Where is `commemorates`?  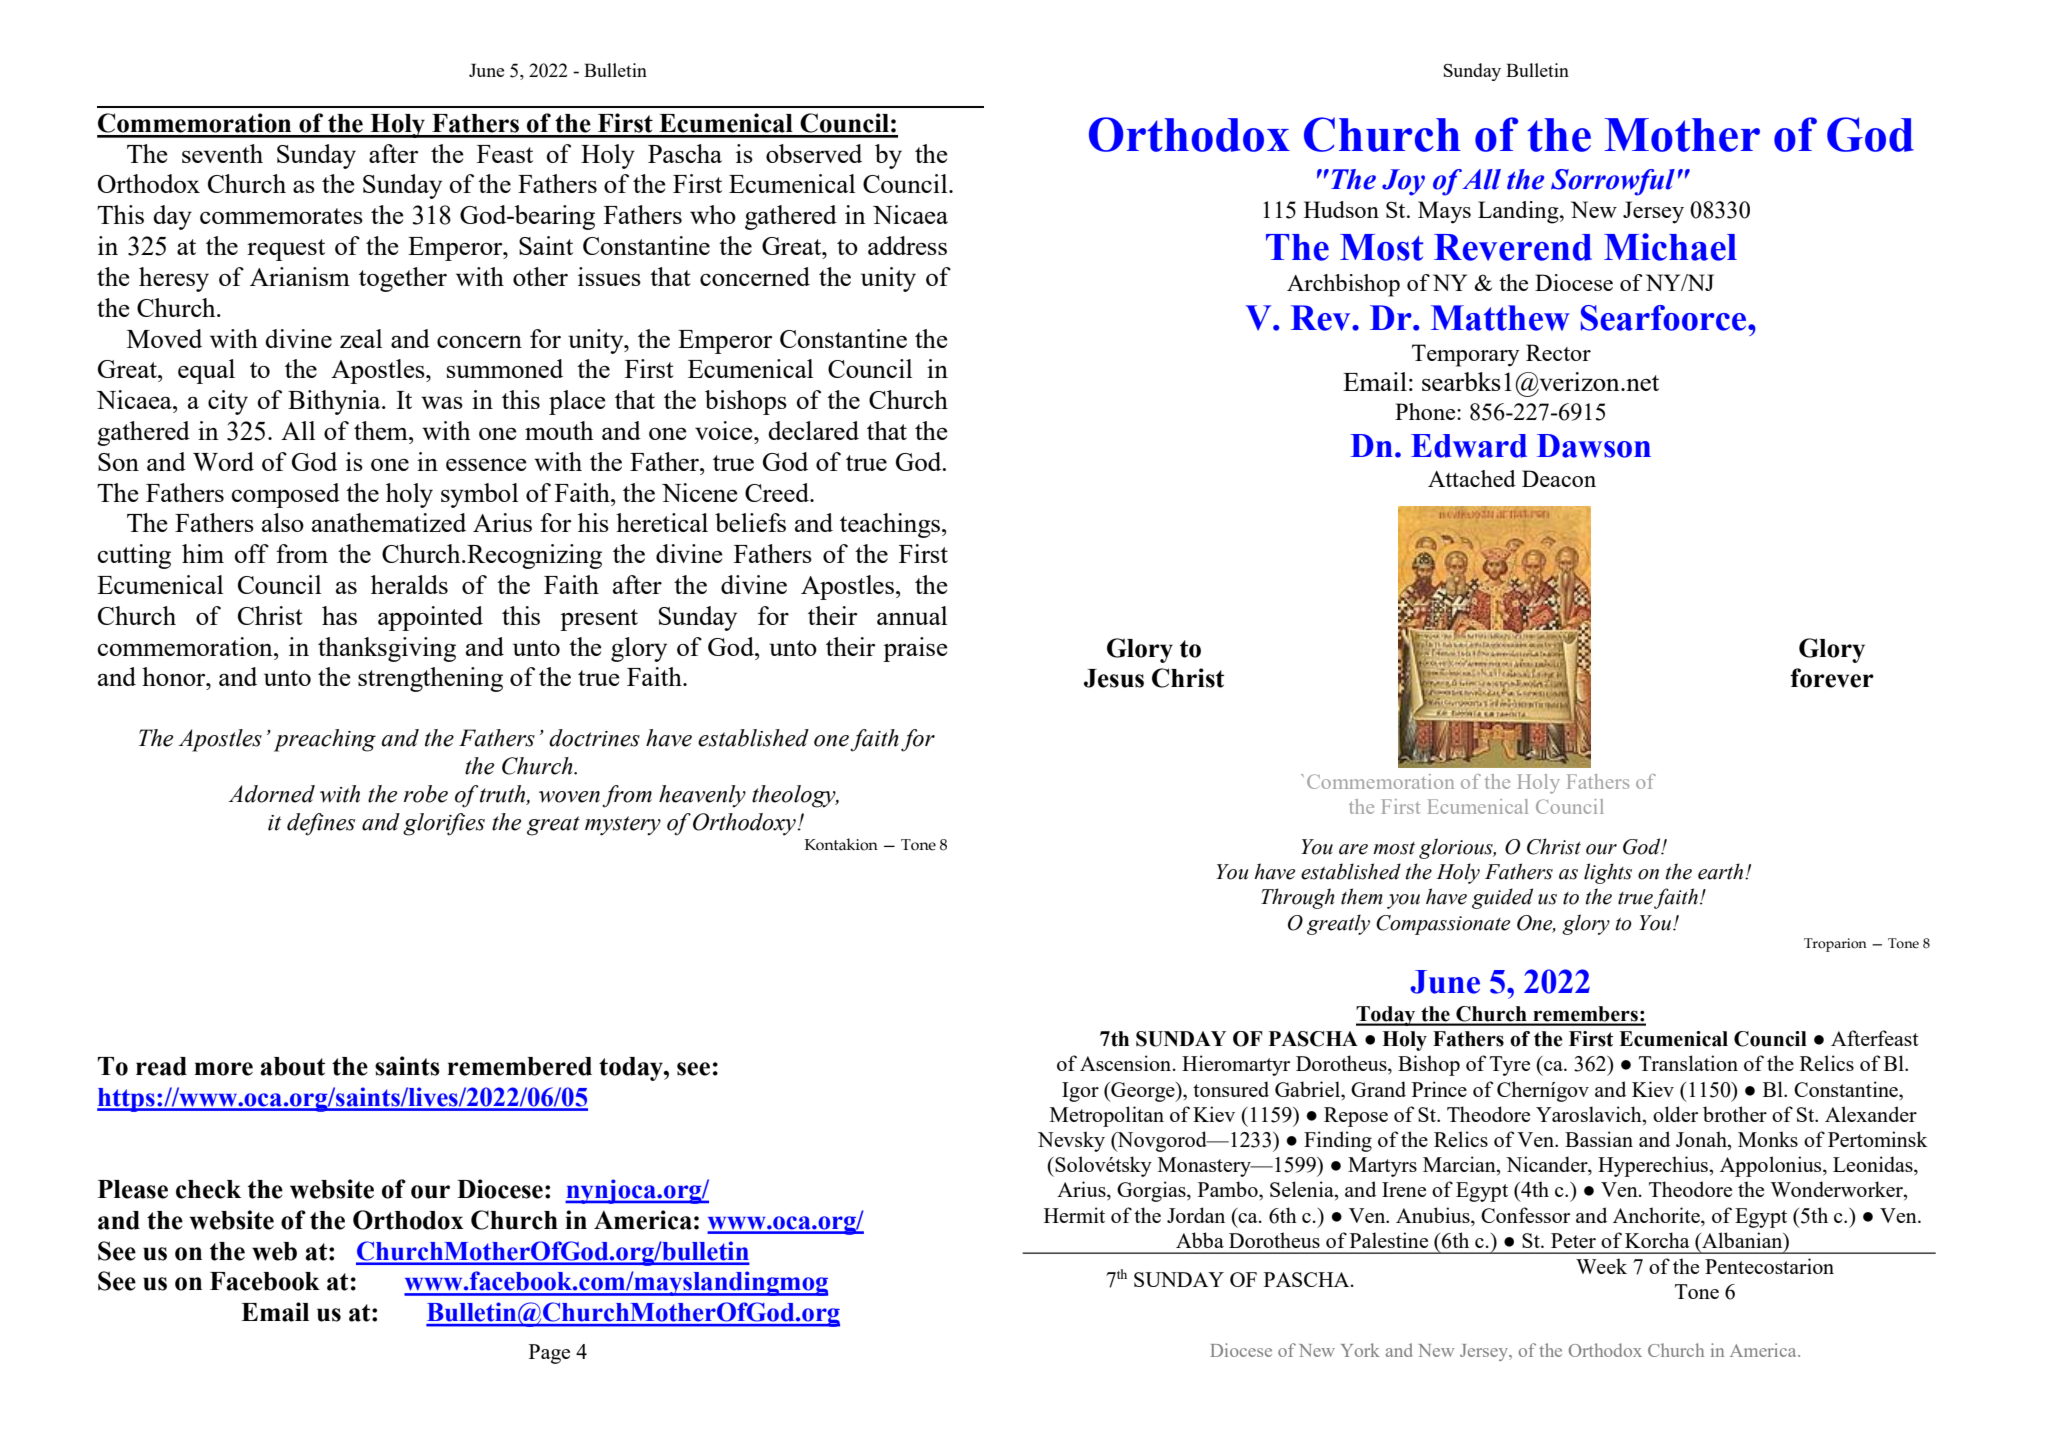
commemorates is located at coordinates (281, 216).
